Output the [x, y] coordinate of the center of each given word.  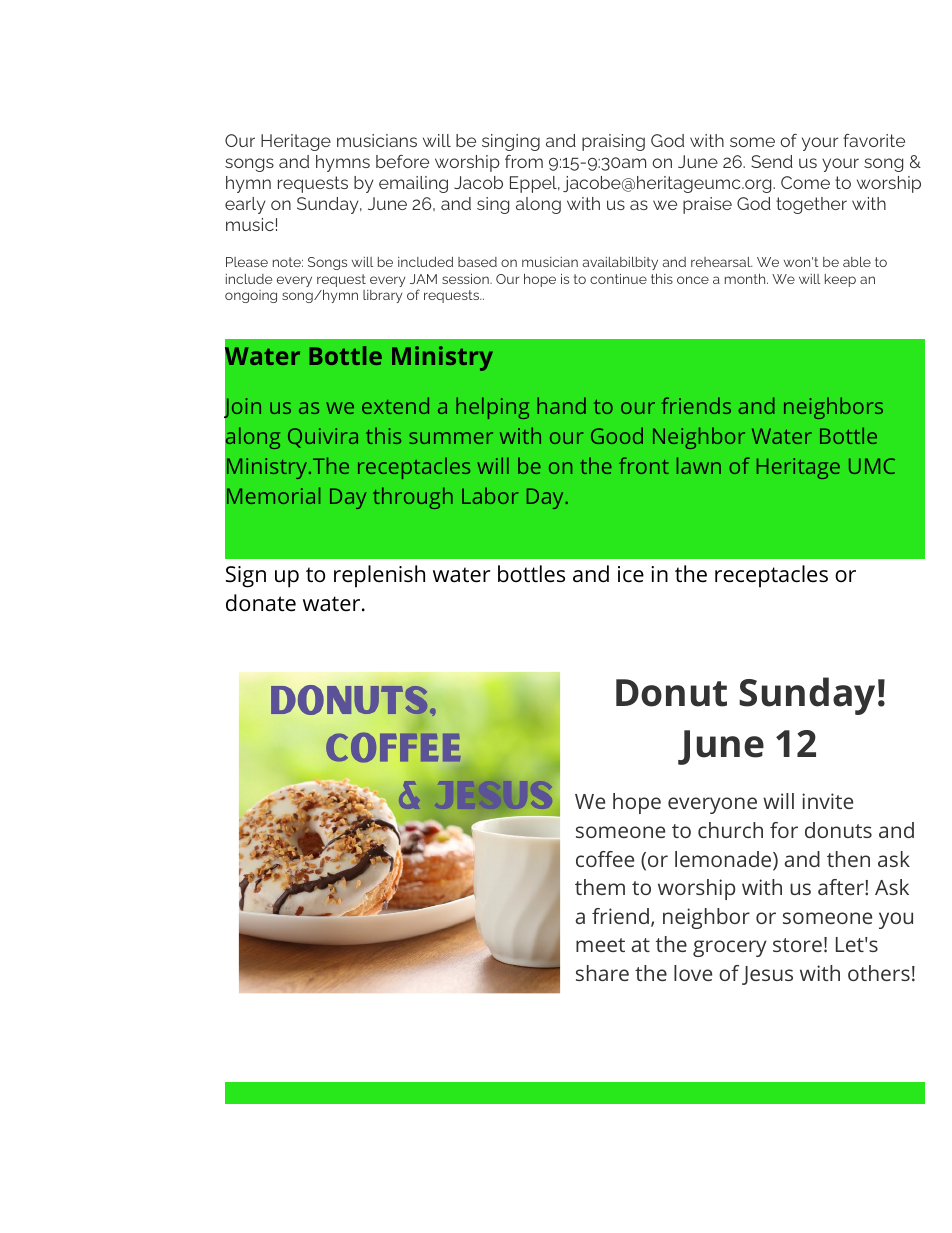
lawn [699, 465]
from [524, 161]
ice [631, 574]
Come [805, 182]
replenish [379, 576]
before [402, 161]
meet [600, 945]
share [602, 973]
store [797, 945]
